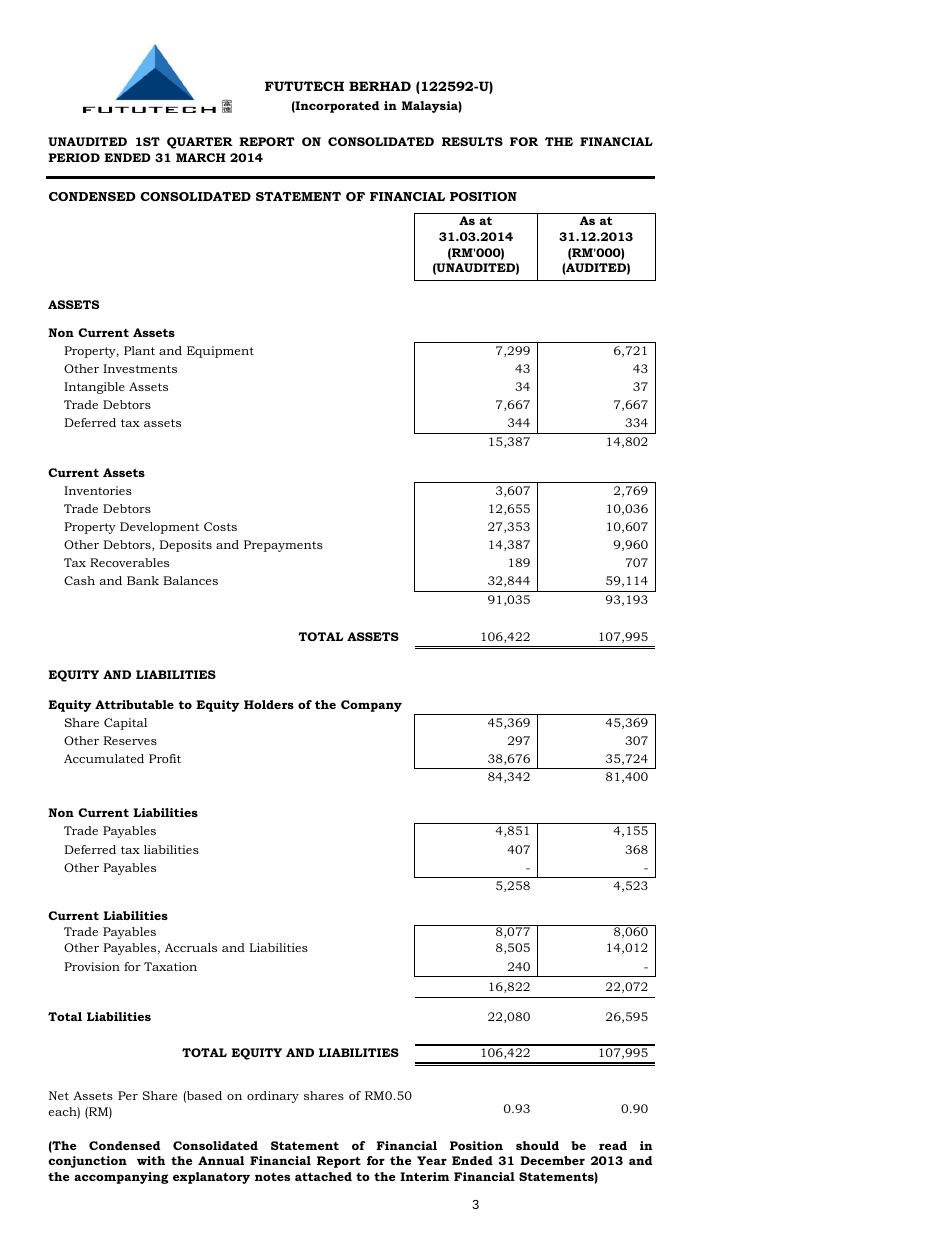 The height and width of the image is (1233, 952). I want to click on Investments, so click(140, 368).
